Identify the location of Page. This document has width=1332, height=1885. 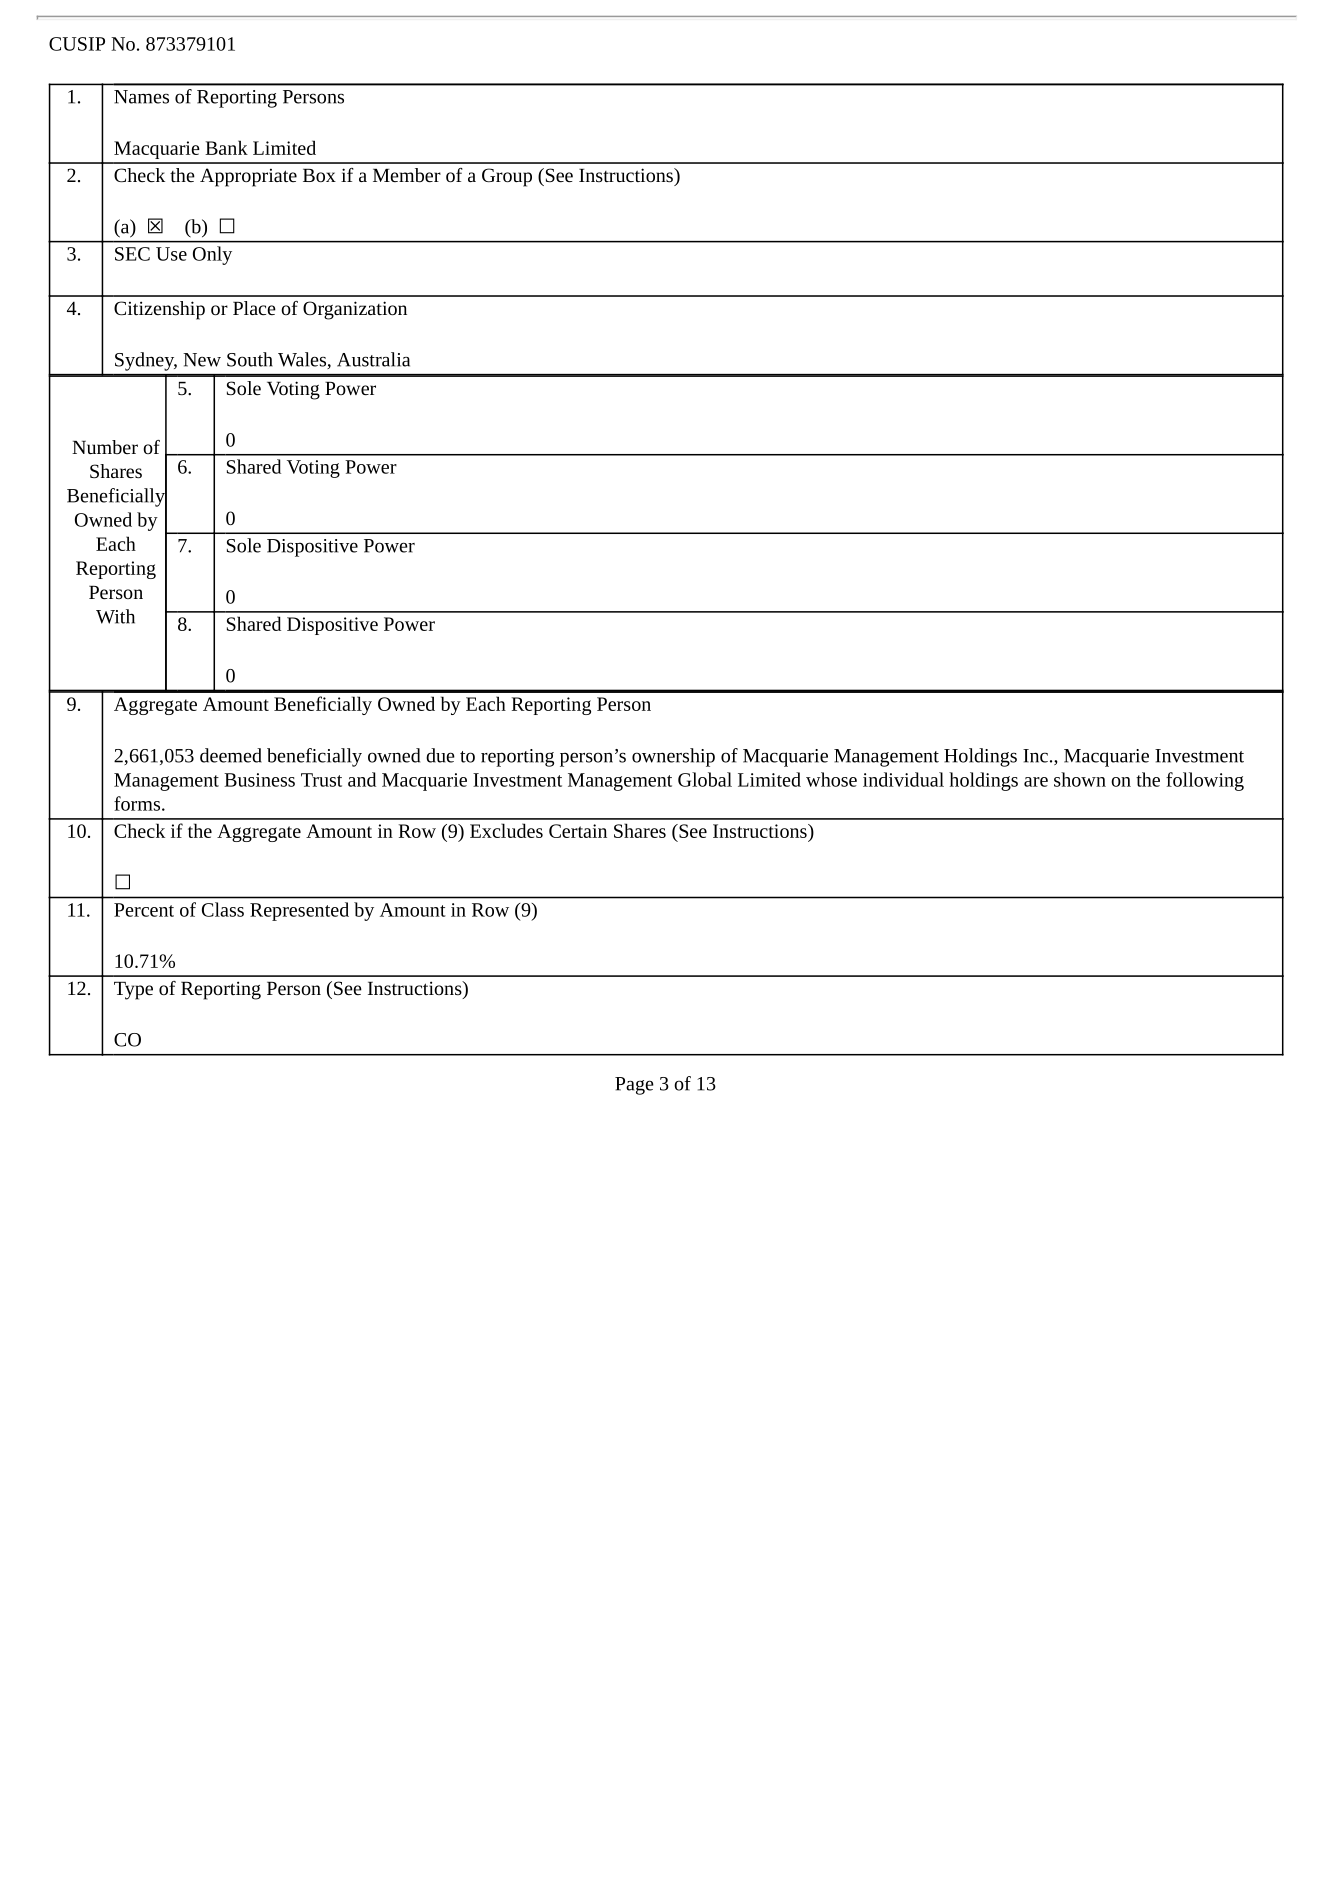
(634, 1086).
